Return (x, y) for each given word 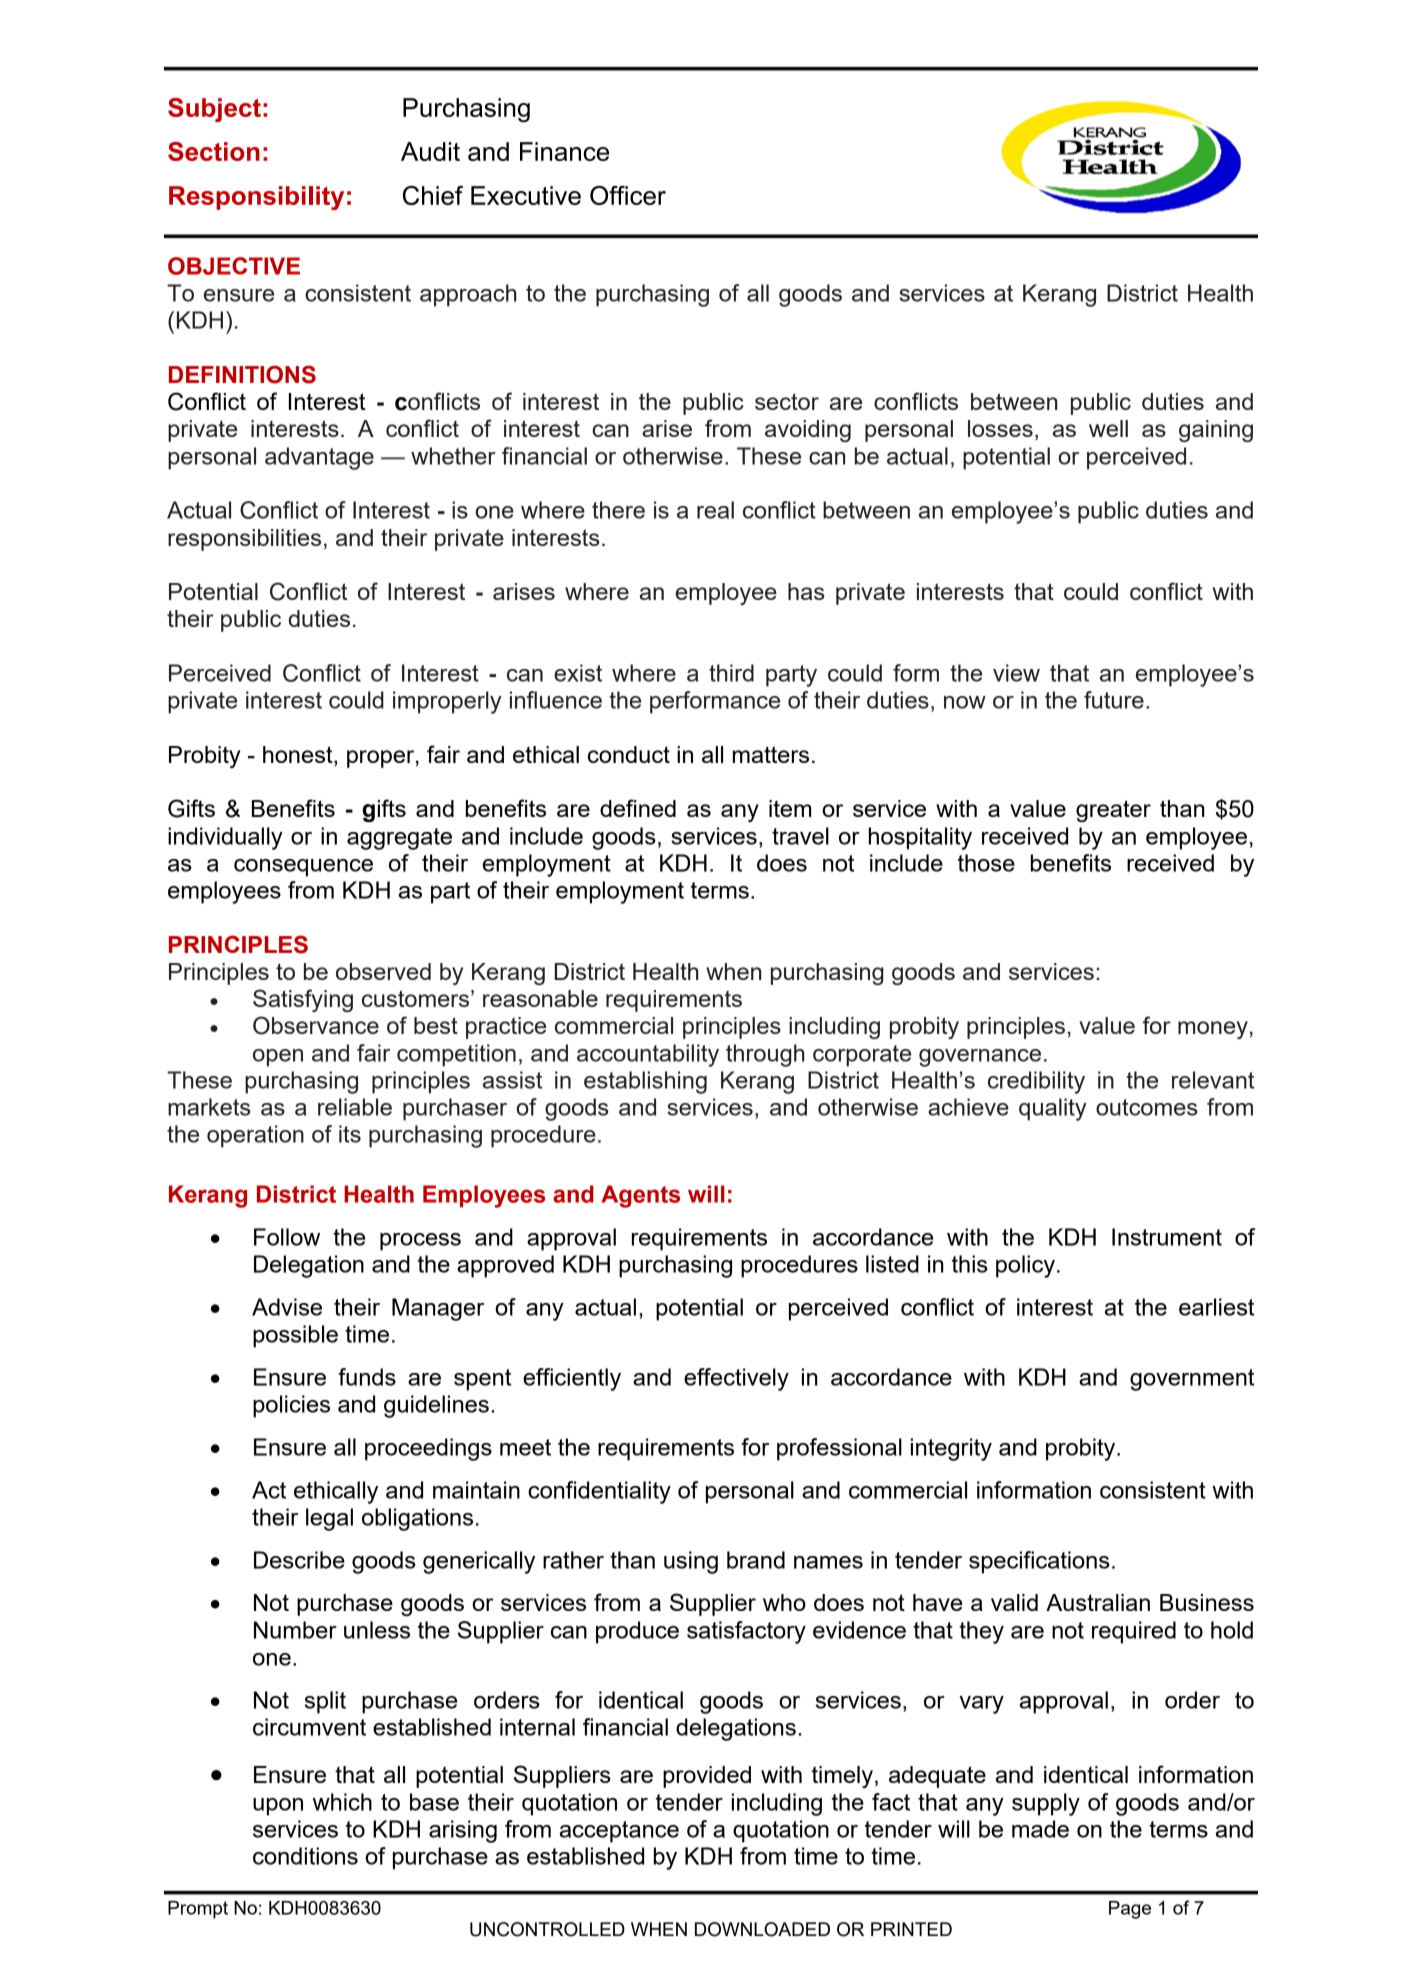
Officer (628, 195)
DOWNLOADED (762, 1929)
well (1108, 428)
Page (1130, 1910)
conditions (305, 1856)
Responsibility (256, 198)
